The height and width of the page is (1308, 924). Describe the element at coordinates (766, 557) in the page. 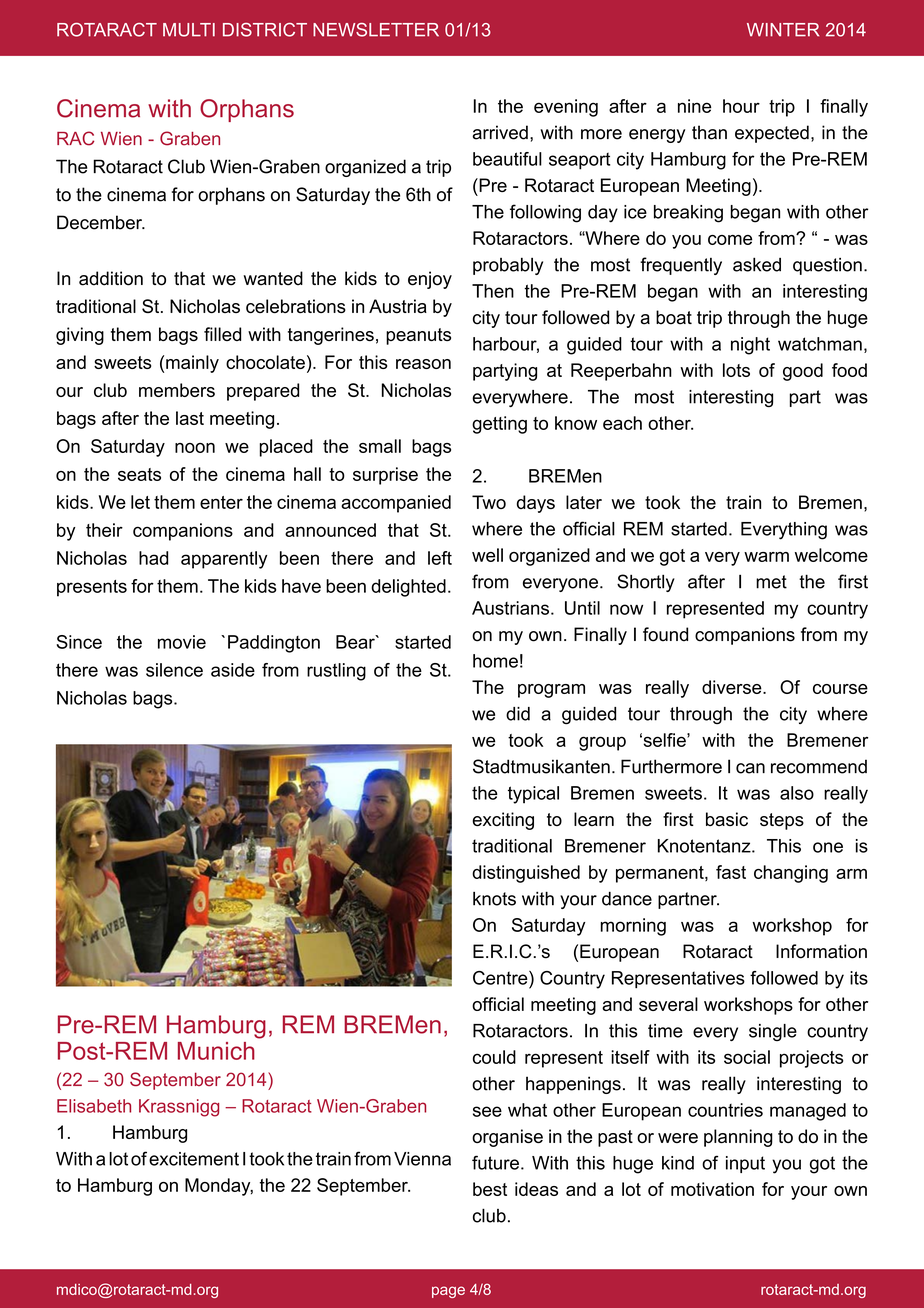

I see `warm` at that location.
